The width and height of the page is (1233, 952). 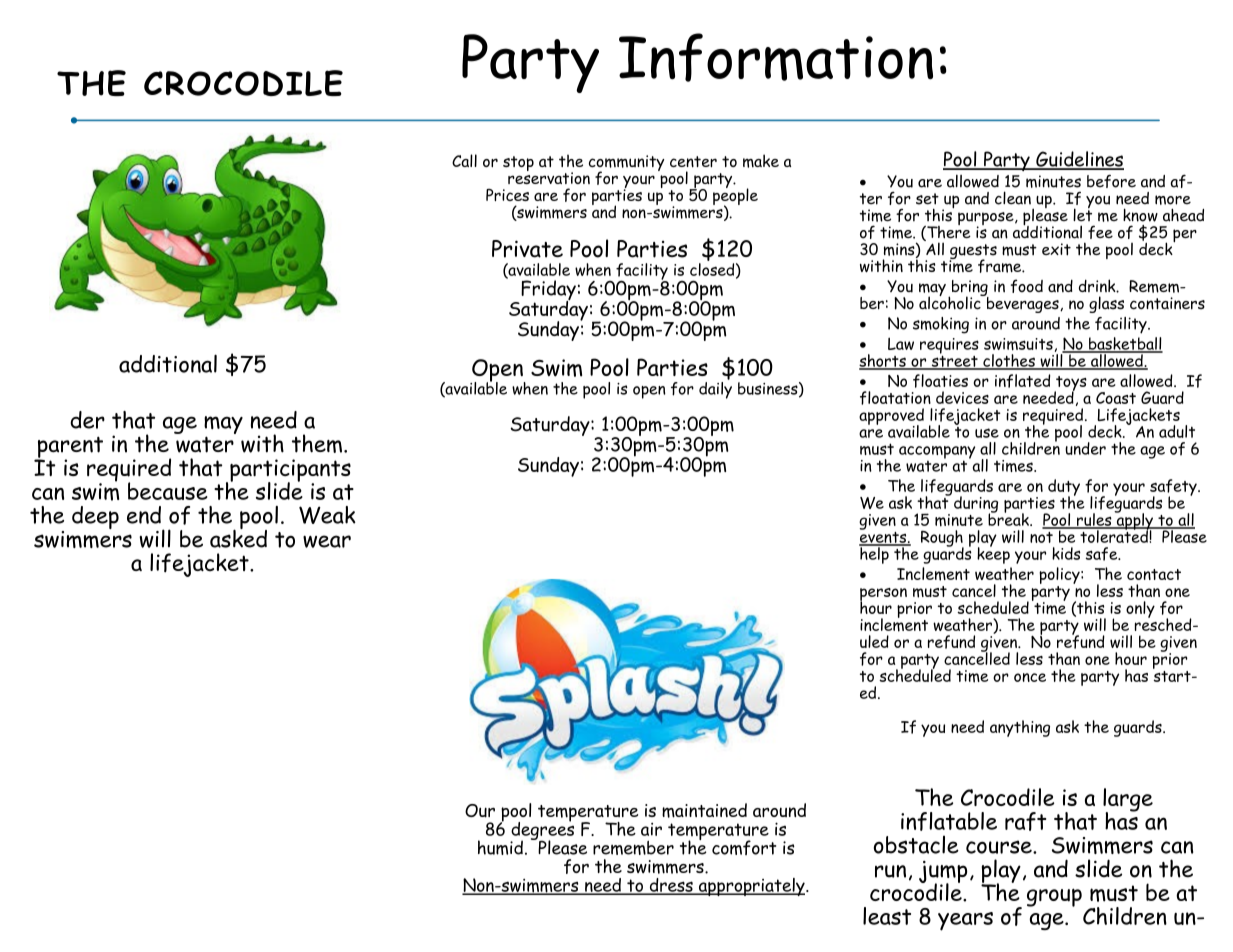 What do you see at coordinates (715, 389) in the page?
I see `daily` at bounding box center [715, 389].
